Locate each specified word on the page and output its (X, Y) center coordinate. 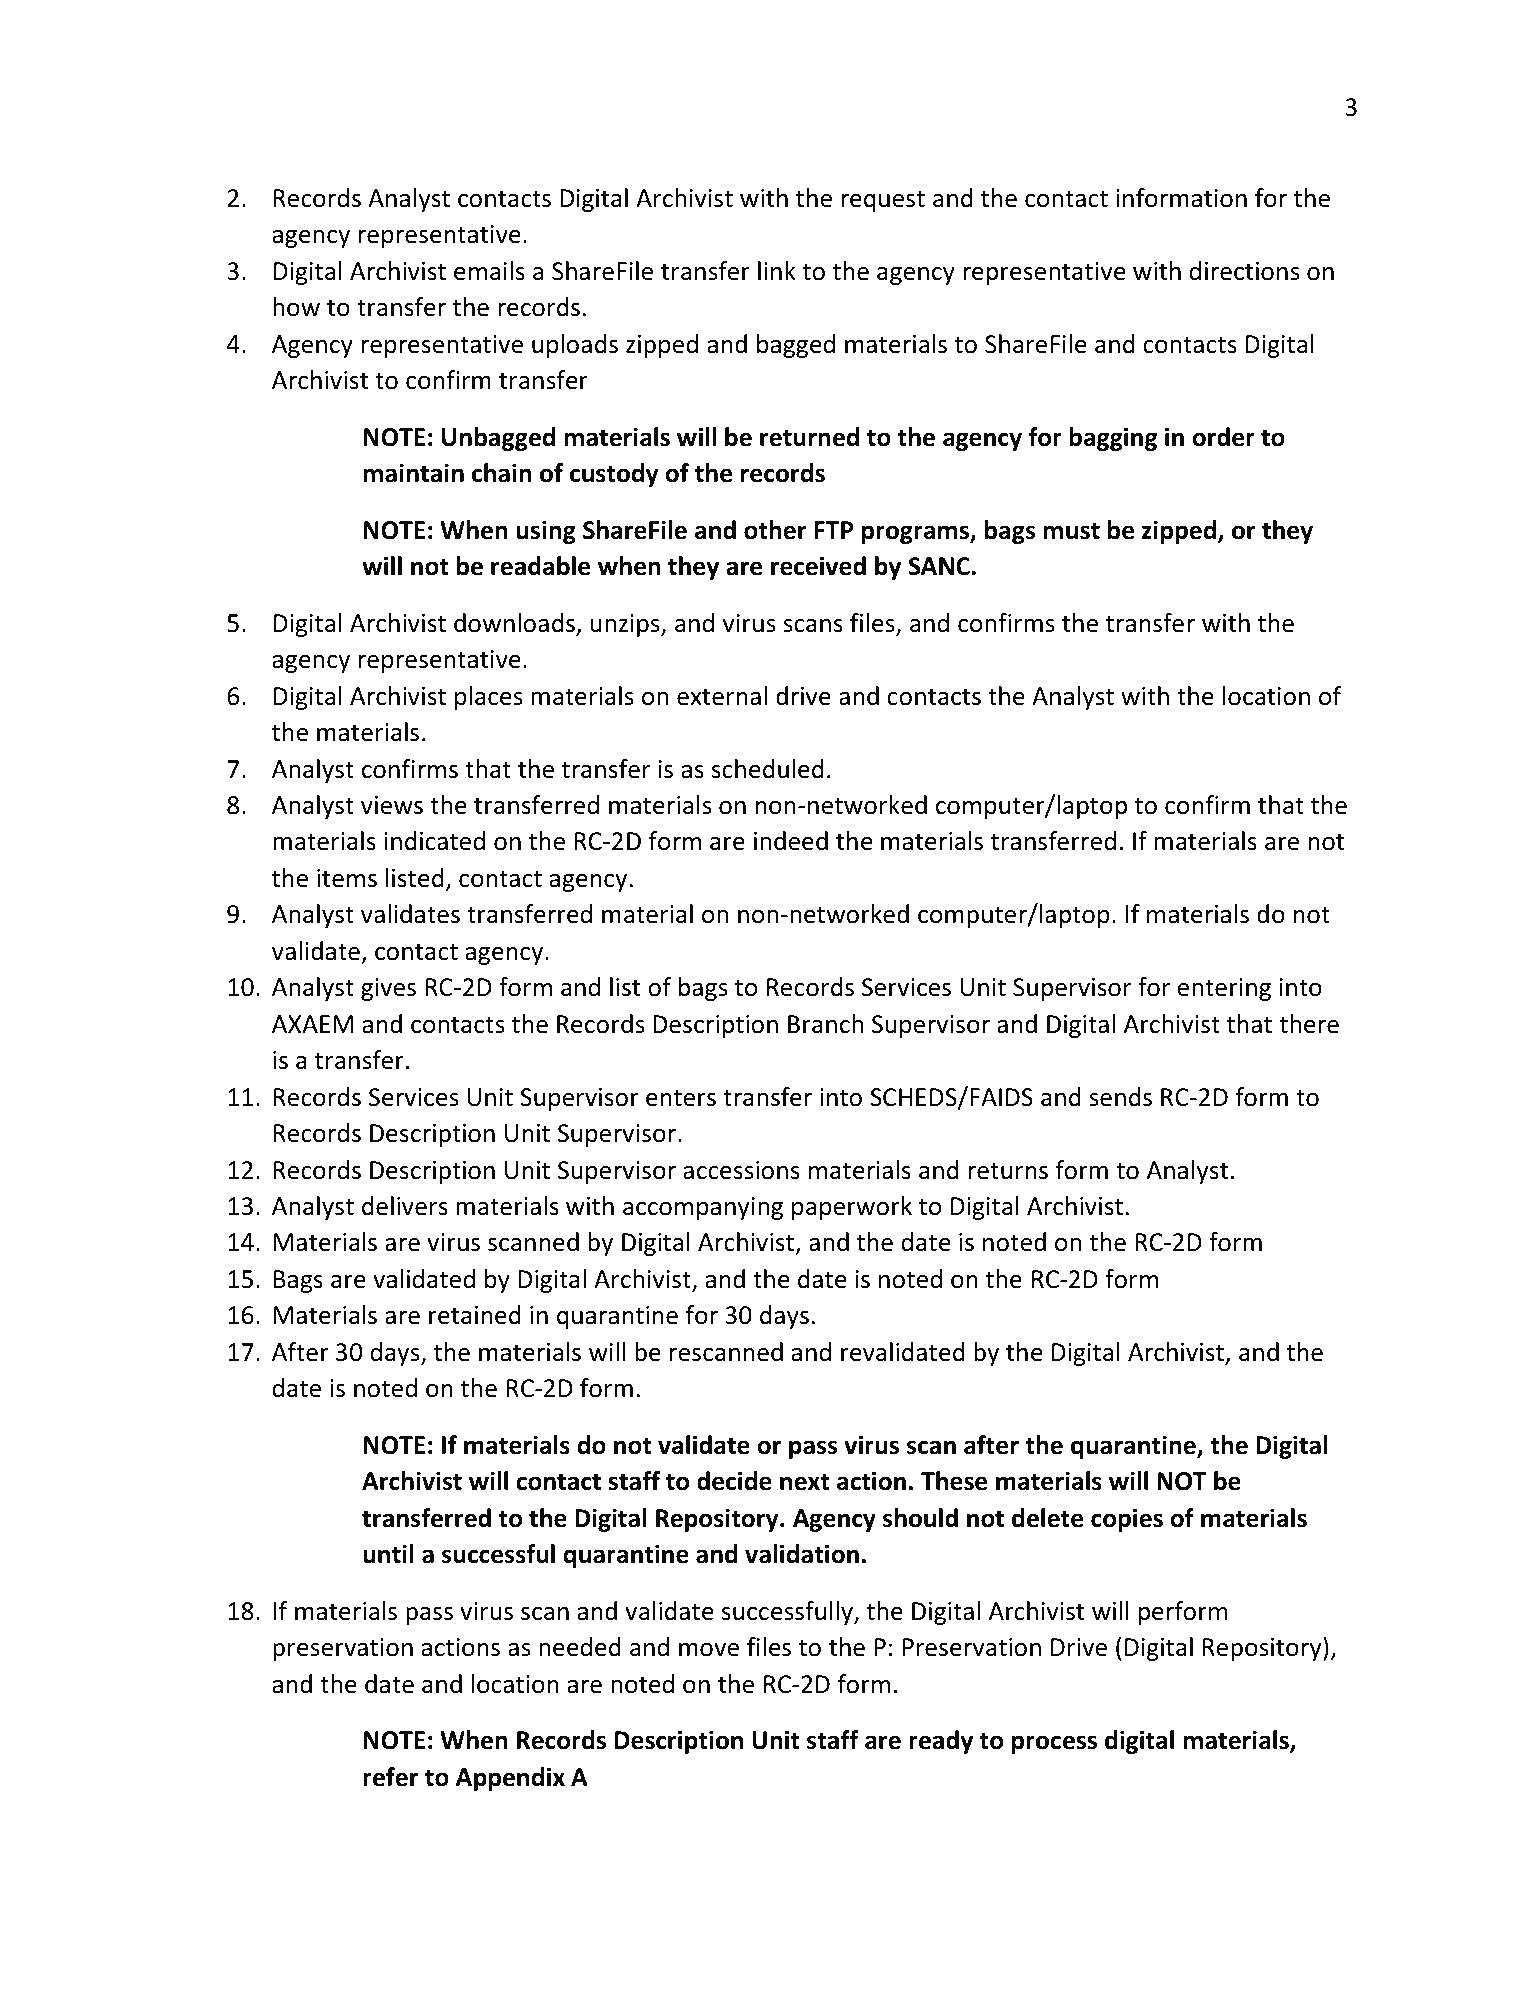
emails (489, 271)
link (777, 270)
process (1054, 1744)
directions (1245, 271)
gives (388, 989)
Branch (825, 1024)
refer (390, 1777)
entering (1224, 989)
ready (941, 1742)
